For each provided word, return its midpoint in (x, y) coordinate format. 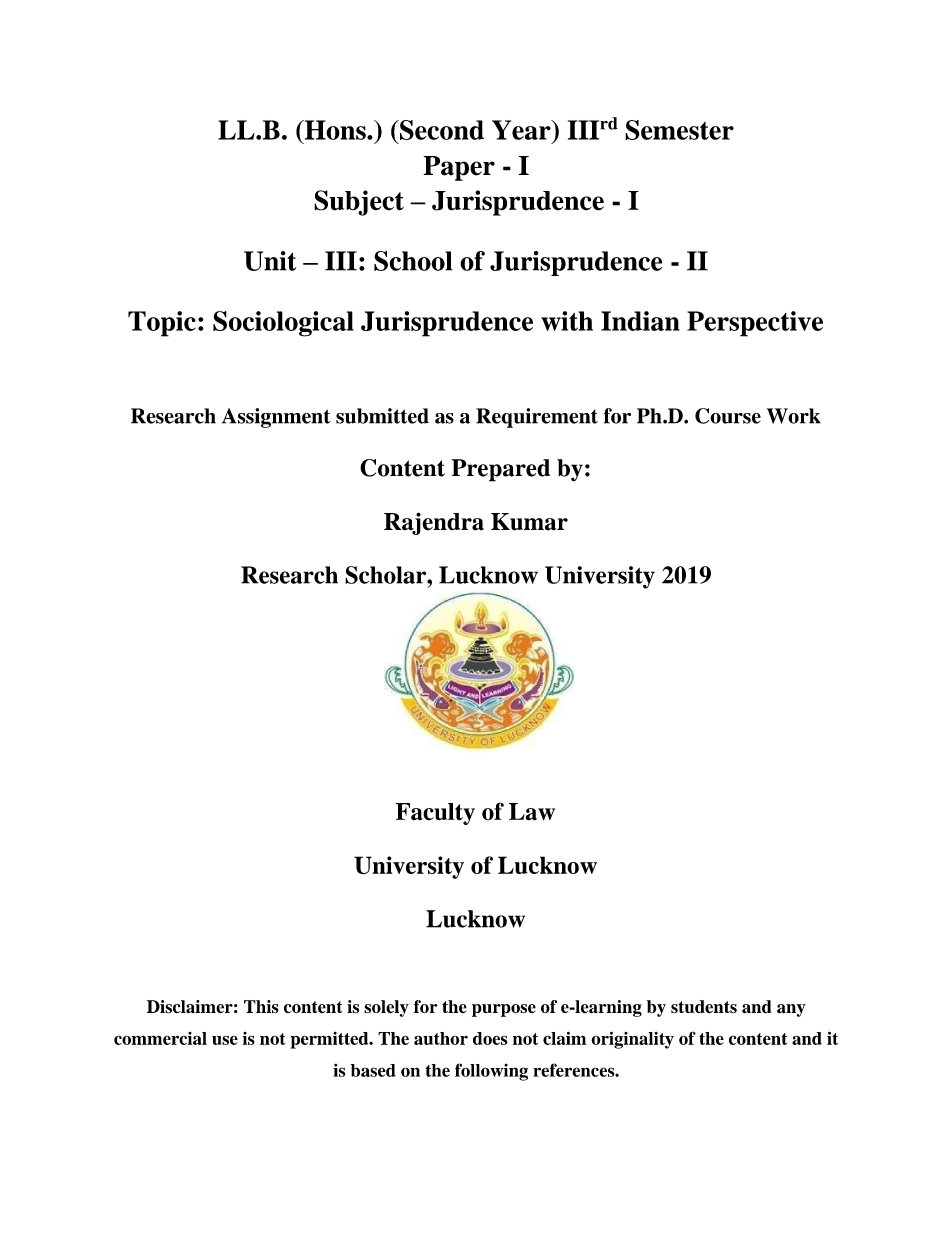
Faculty (435, 814)
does (490, 1038)
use (225, 1040)
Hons (335, 130)
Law (532, 812)
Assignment (276, 418)
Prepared (501, 470)
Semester (679, 130)
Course (728, 416)
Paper (459, 168)
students (704, 1007)
